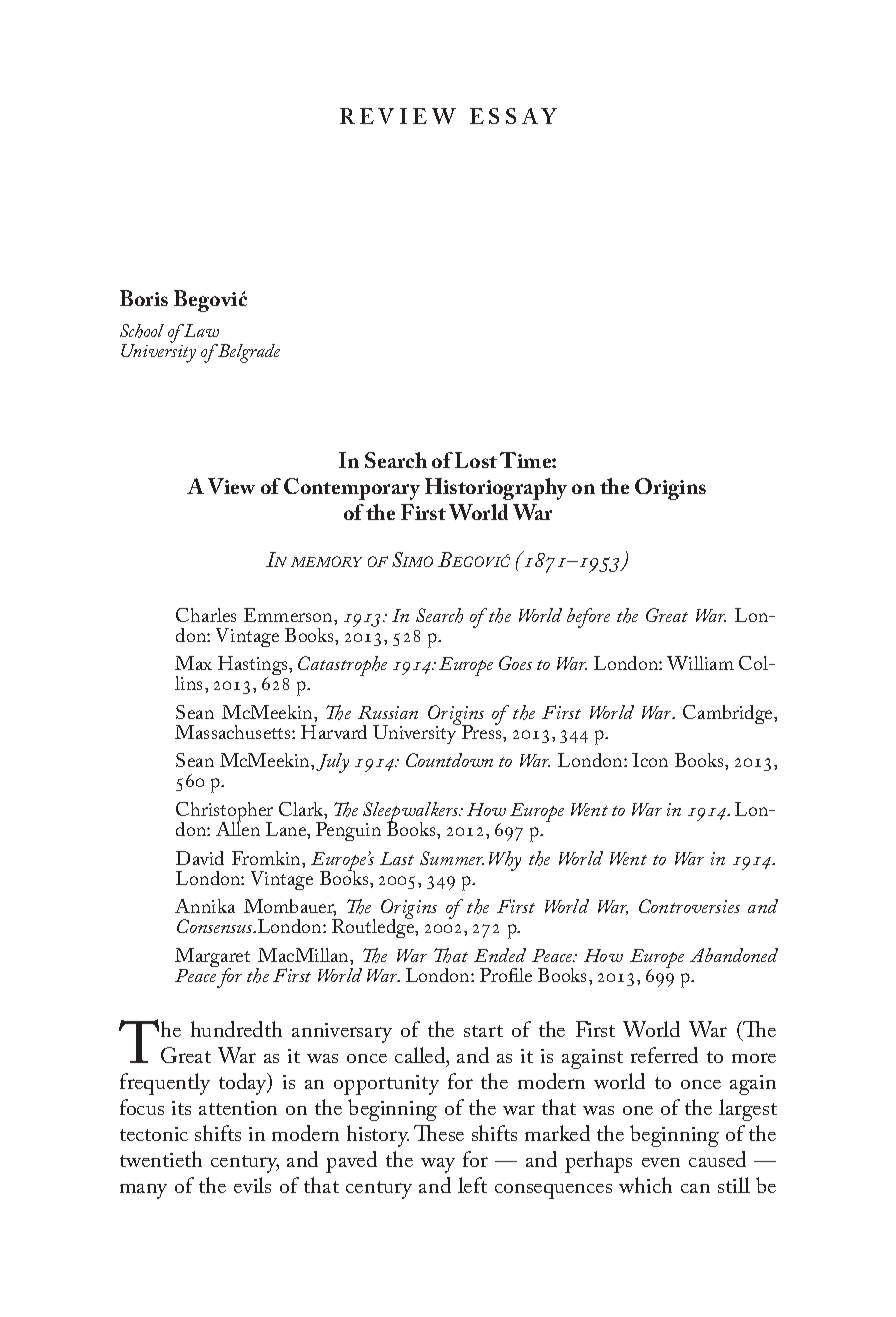  I want to click on Historiography, so click(496, 489).
